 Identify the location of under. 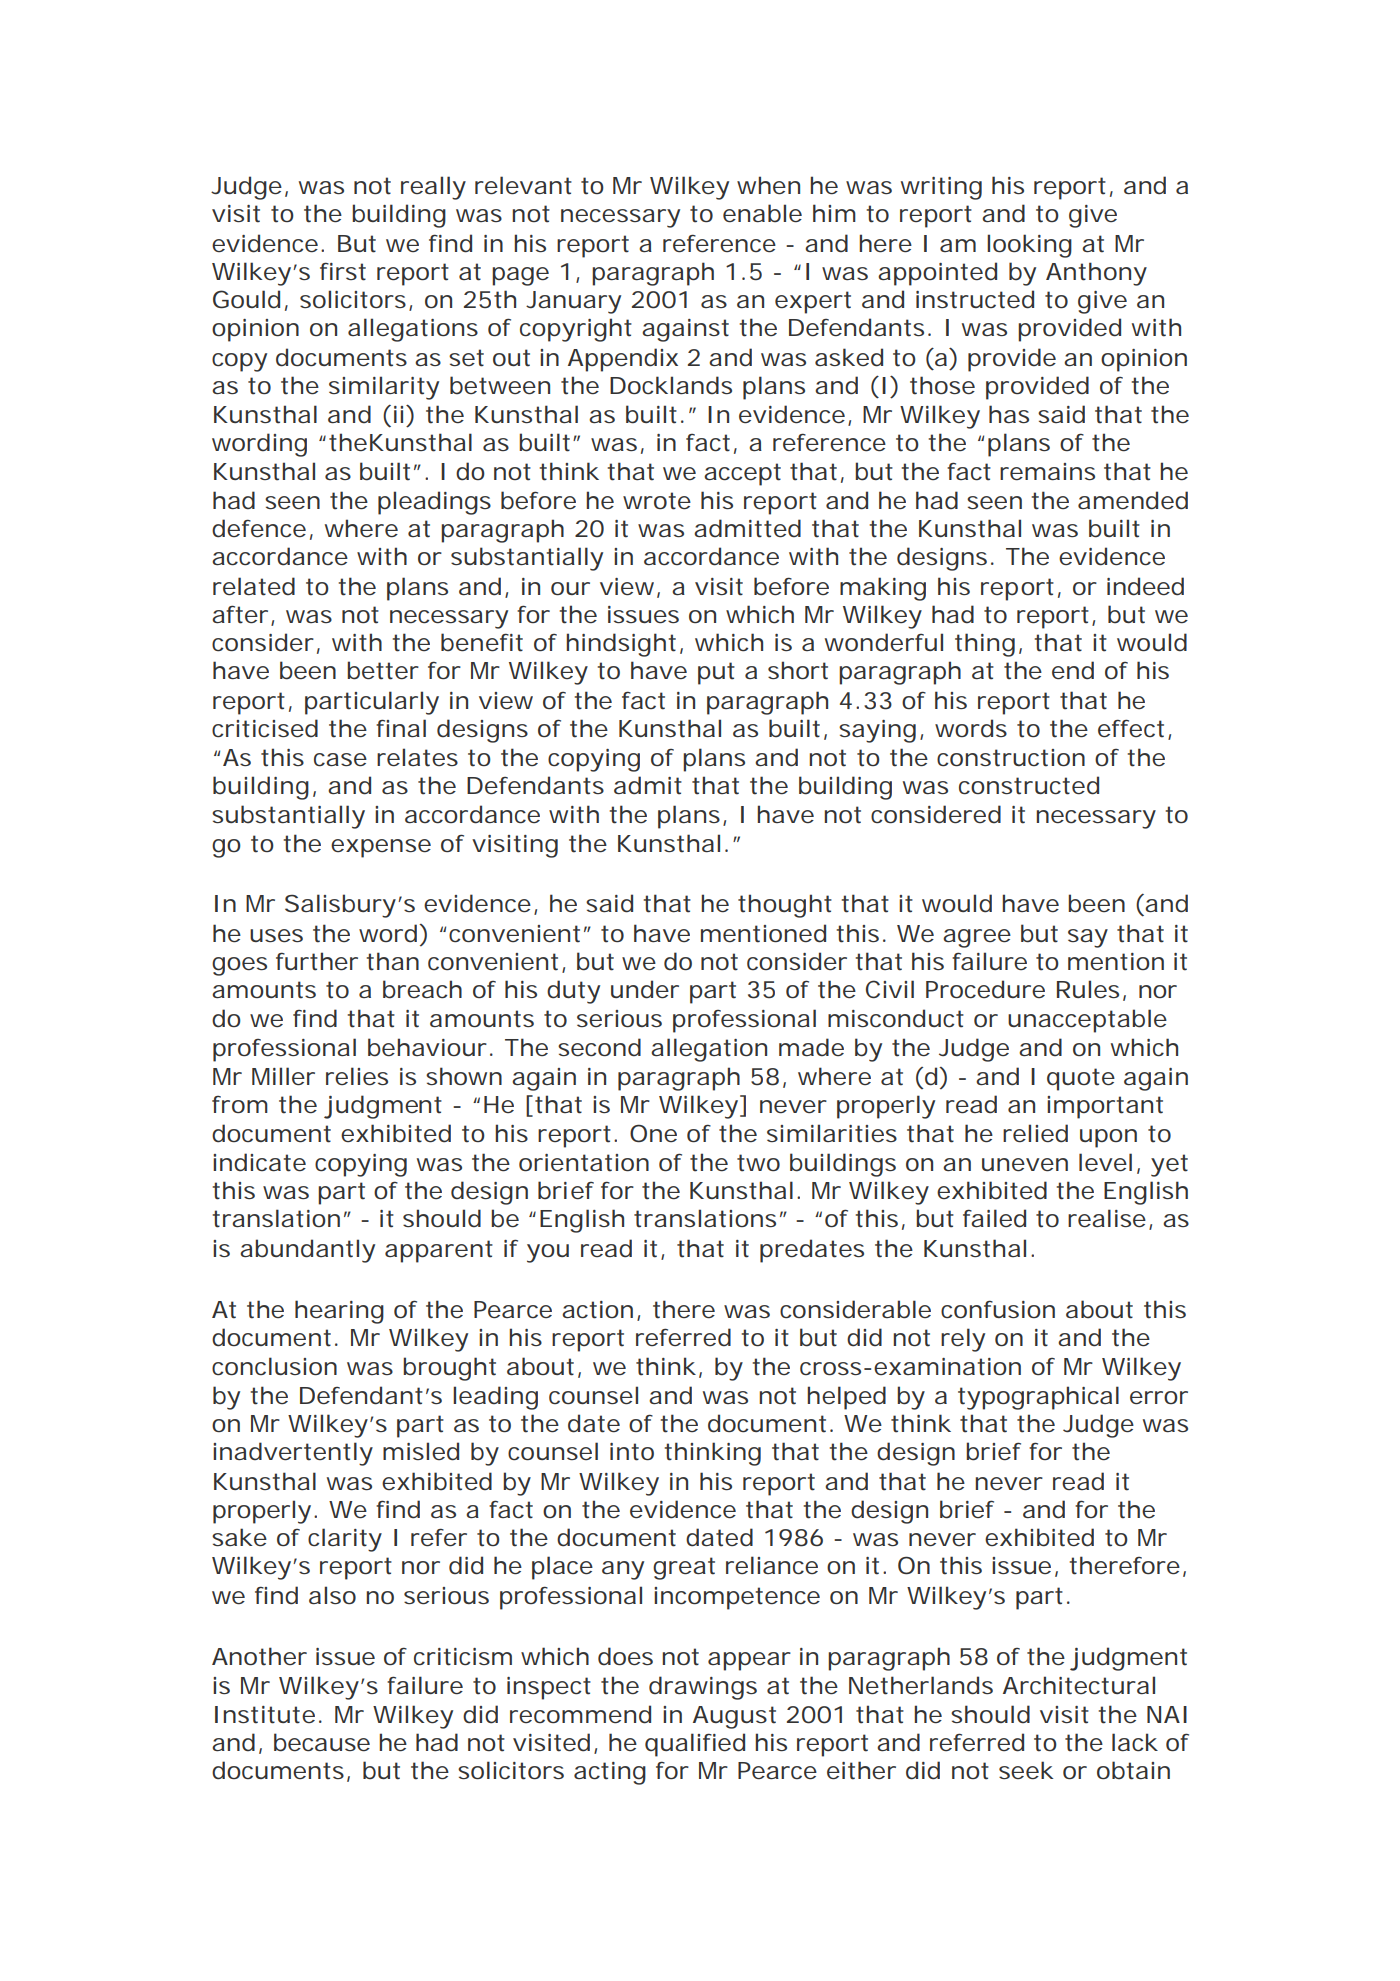
(645, 989).
